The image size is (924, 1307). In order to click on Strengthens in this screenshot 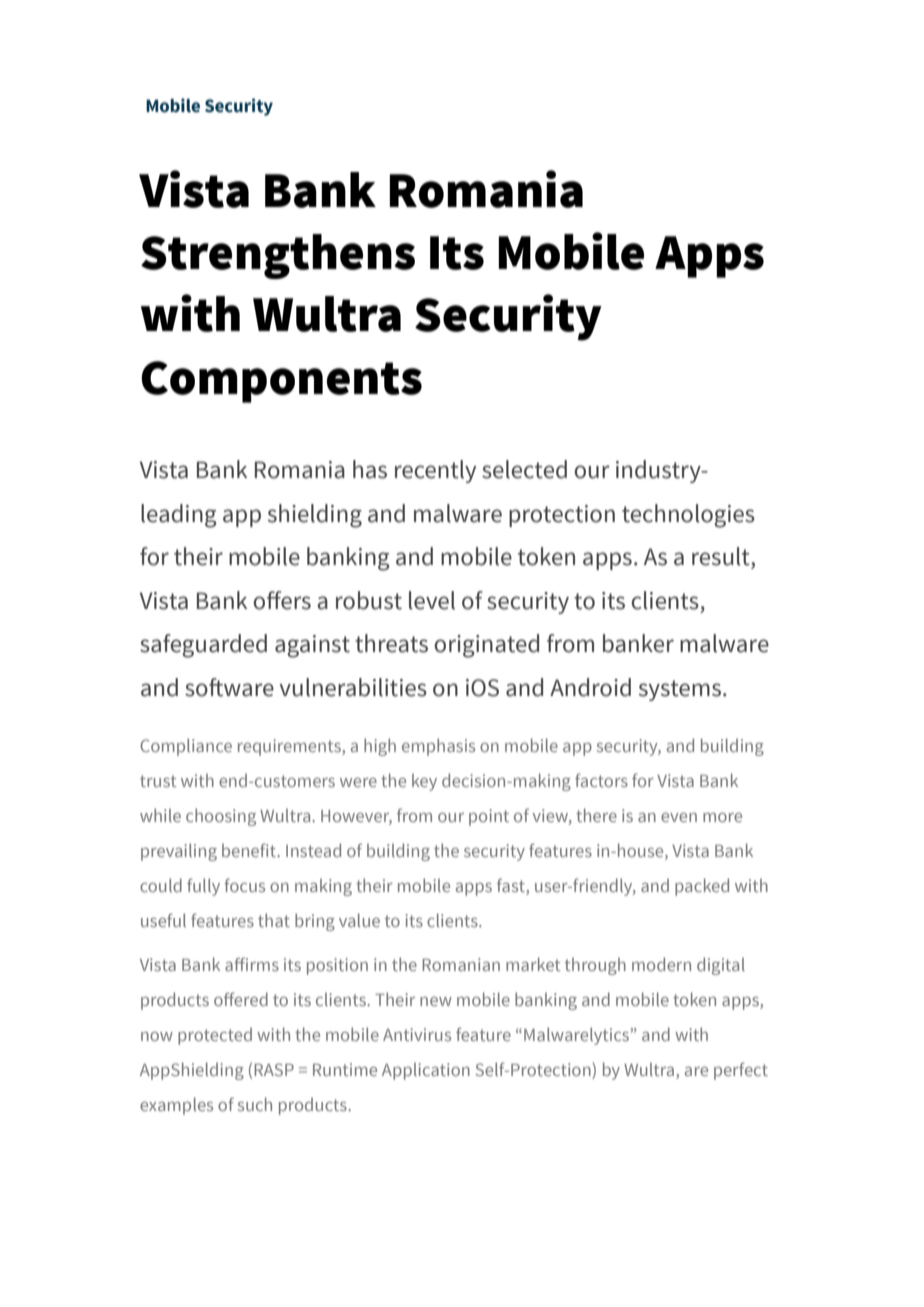, I will do `click(278, 256)`.
